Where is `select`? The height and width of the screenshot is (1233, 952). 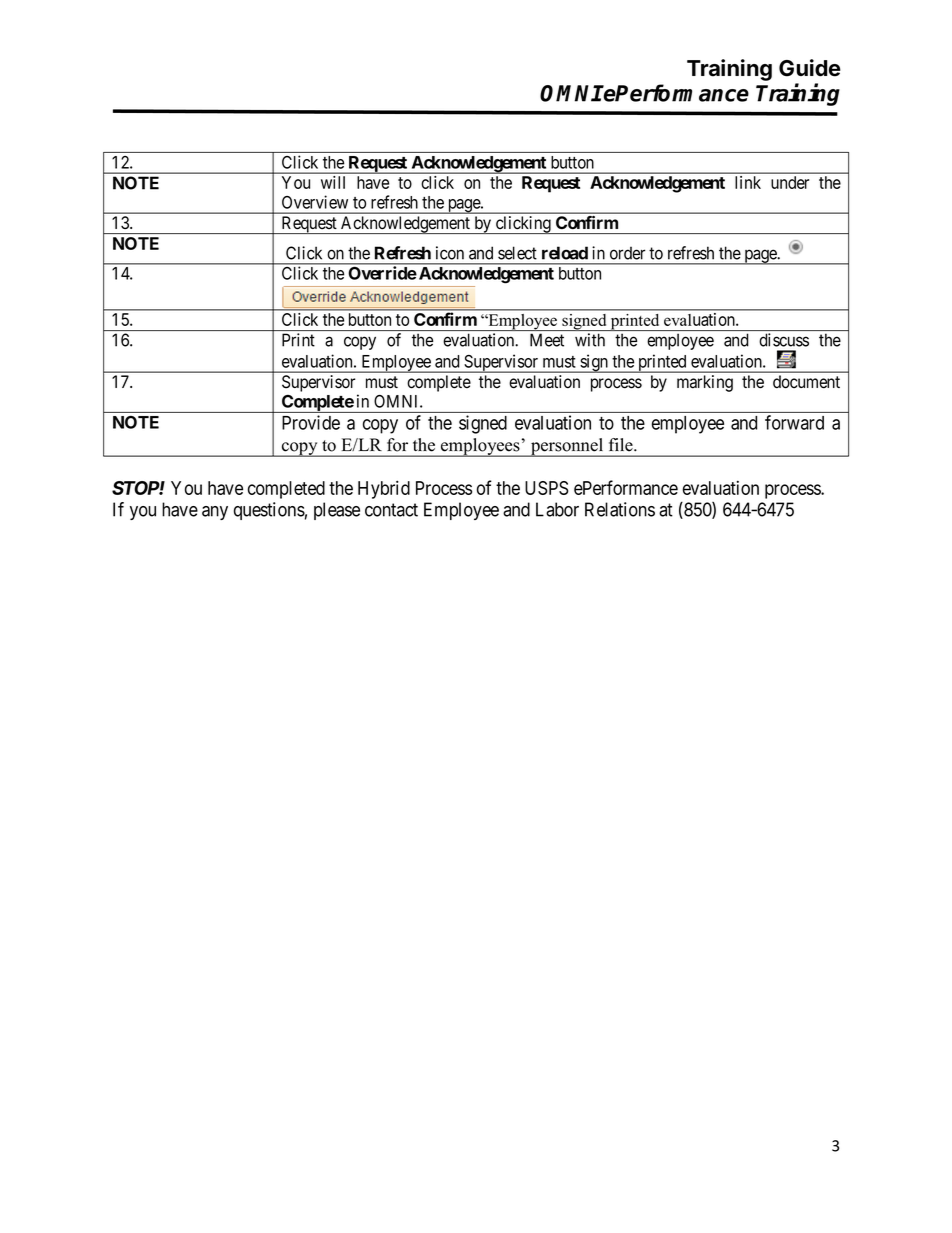
select is located at coordinates (517, 253).
